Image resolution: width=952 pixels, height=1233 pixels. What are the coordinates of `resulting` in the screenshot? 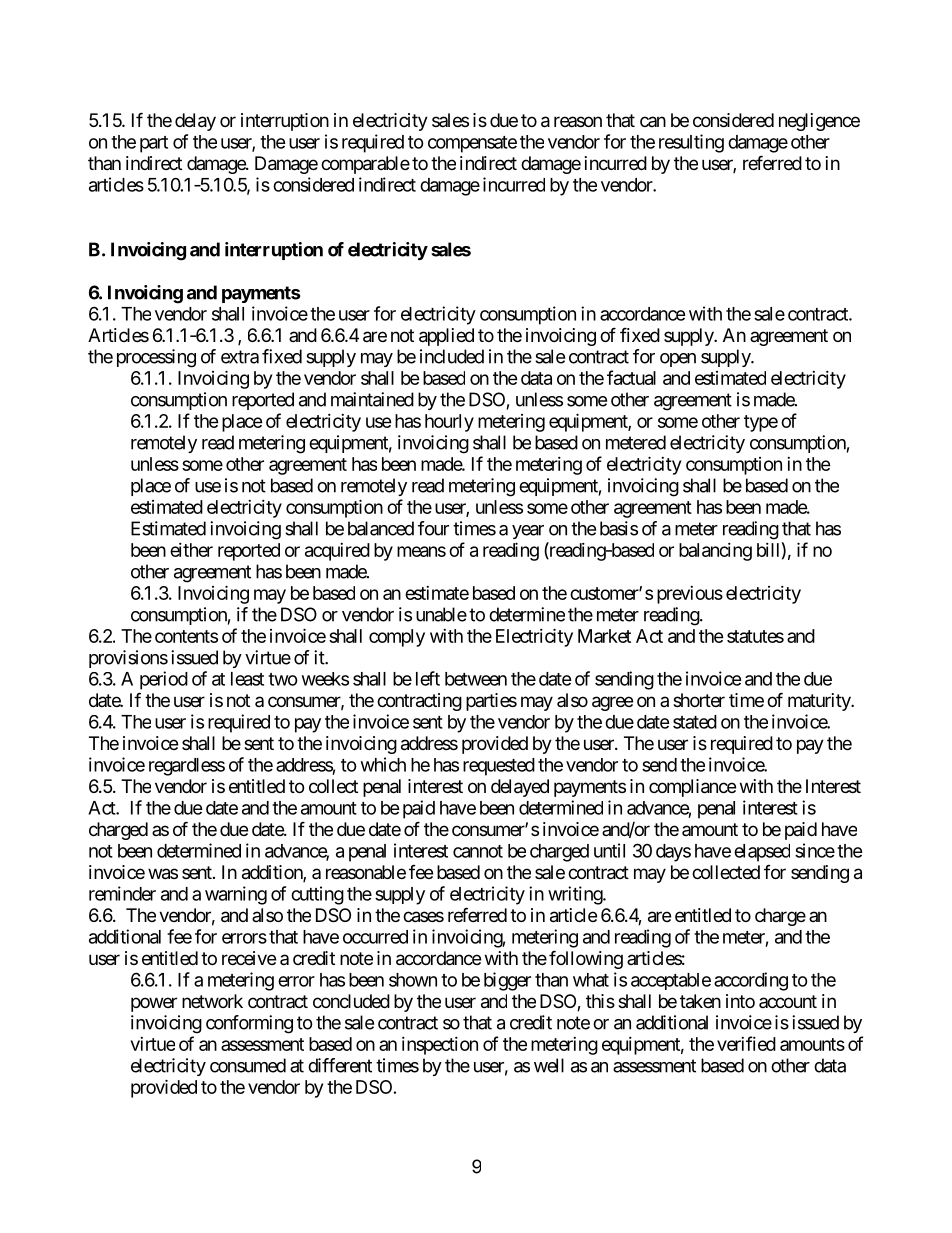 It's located at (691, 143).
